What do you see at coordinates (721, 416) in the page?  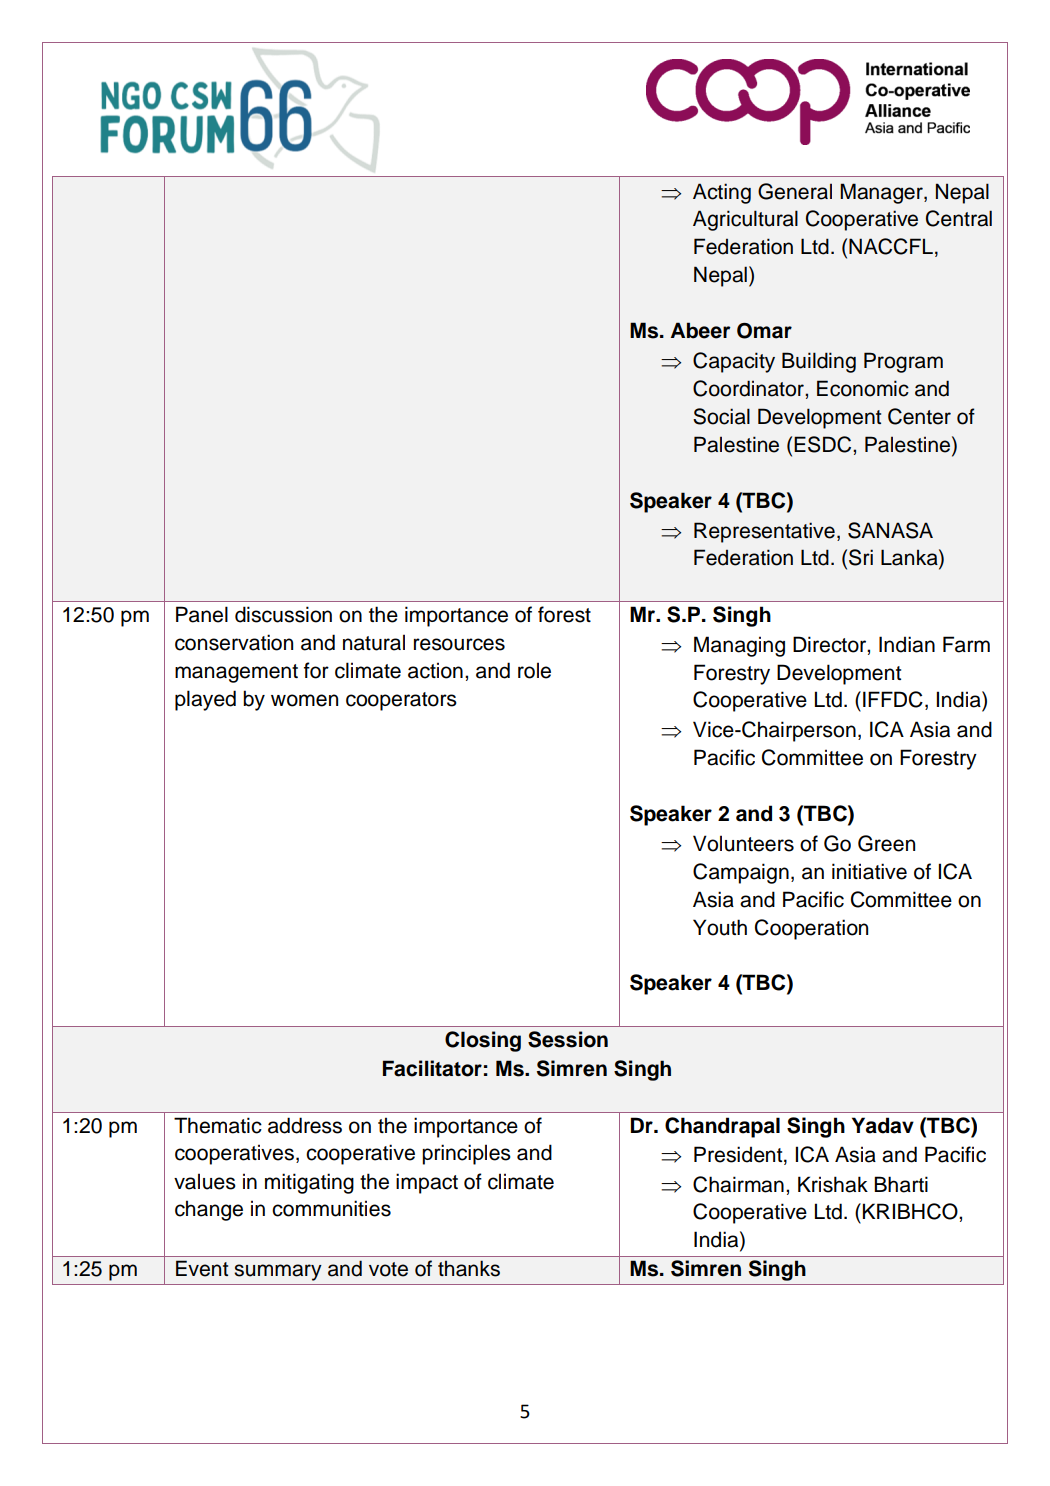 I see `Social` at bounding box center [721, 416].
